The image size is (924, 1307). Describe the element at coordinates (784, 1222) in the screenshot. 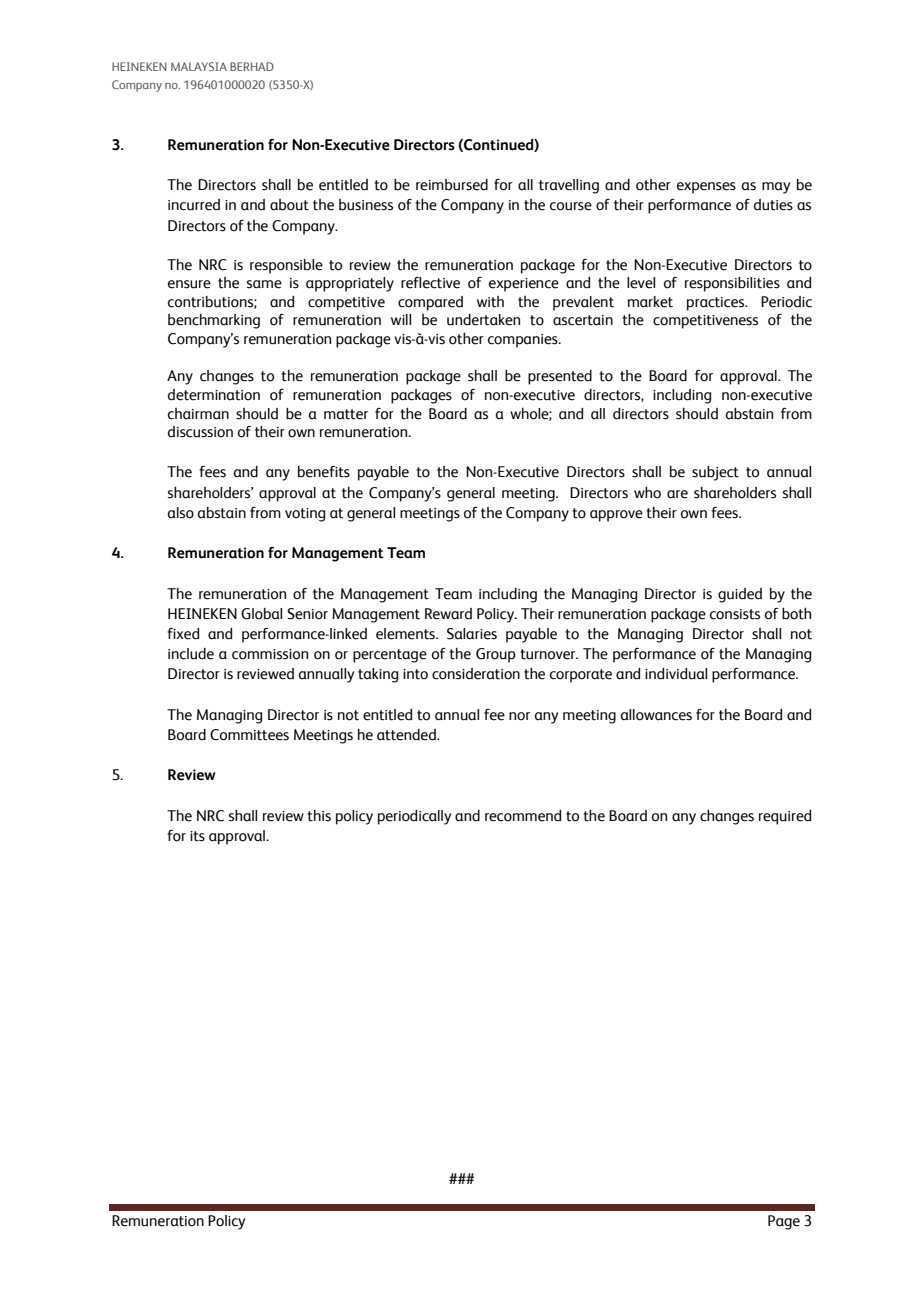

I see `Page` at that location.
